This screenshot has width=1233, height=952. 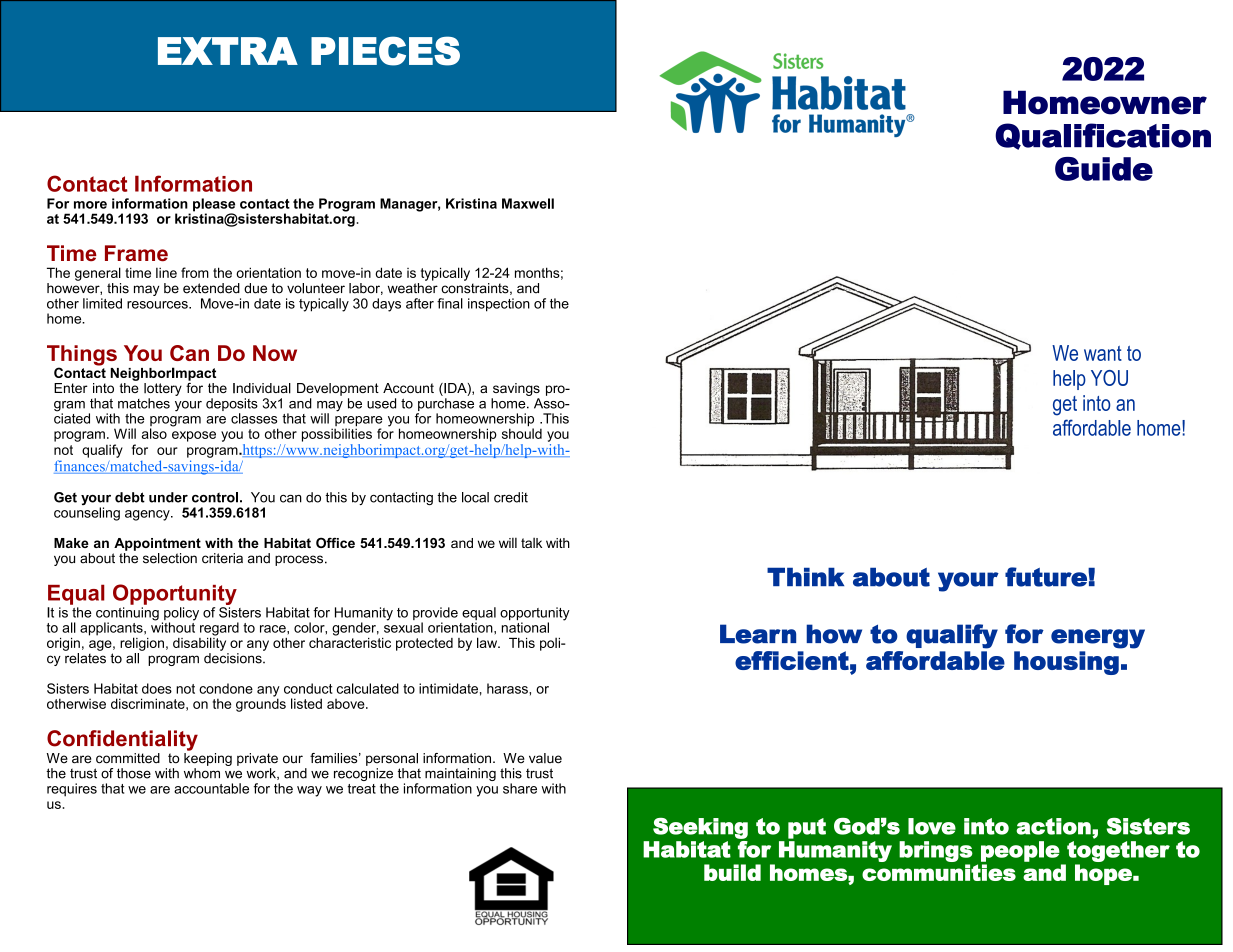 What do you see at coordinates (1103, 136) in the screenshot?
I see `Qualification` at bounding box center [1103, 136].
